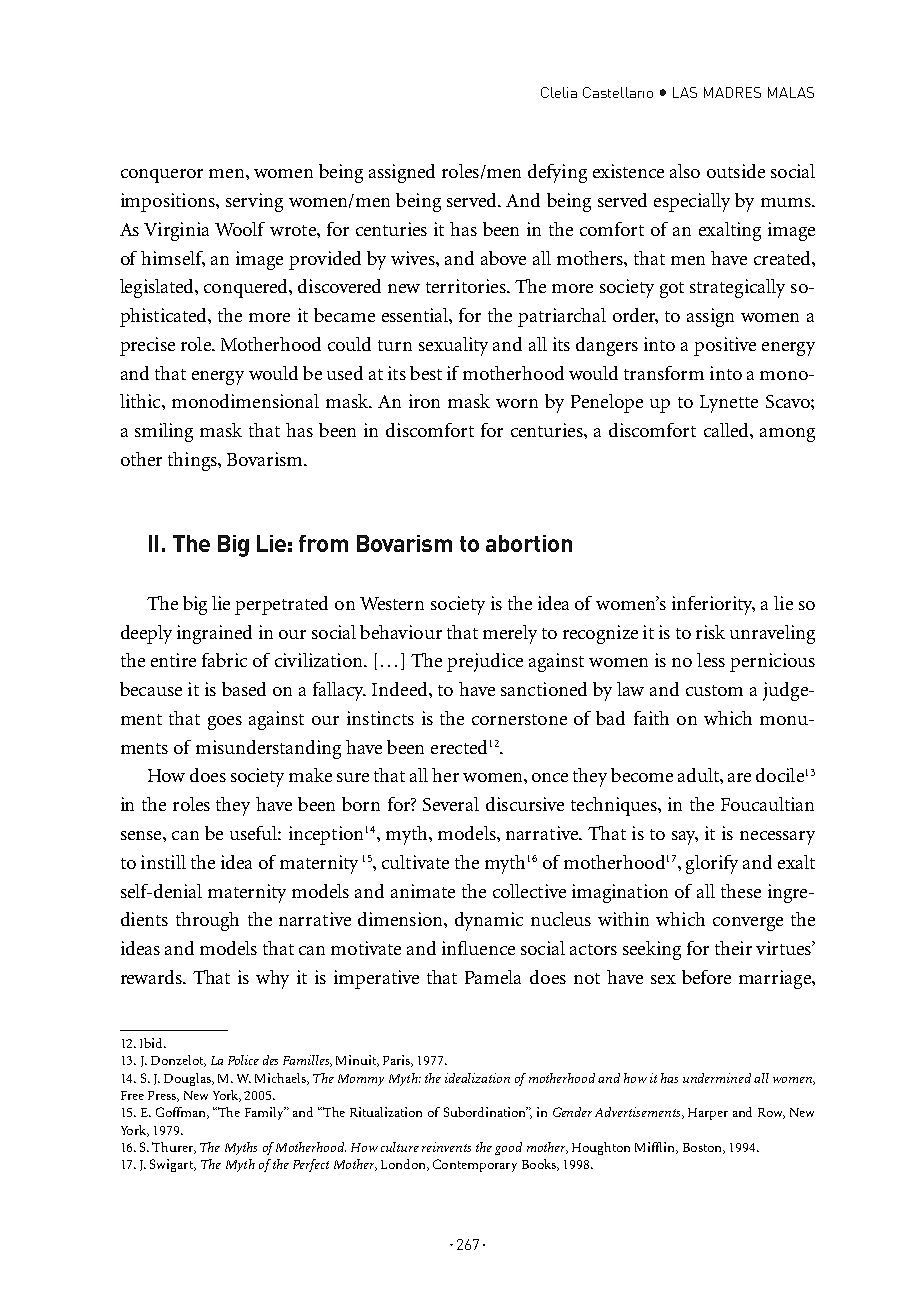 This page has height=1305, width=924. I want to click on Several, so click(451, 804).
